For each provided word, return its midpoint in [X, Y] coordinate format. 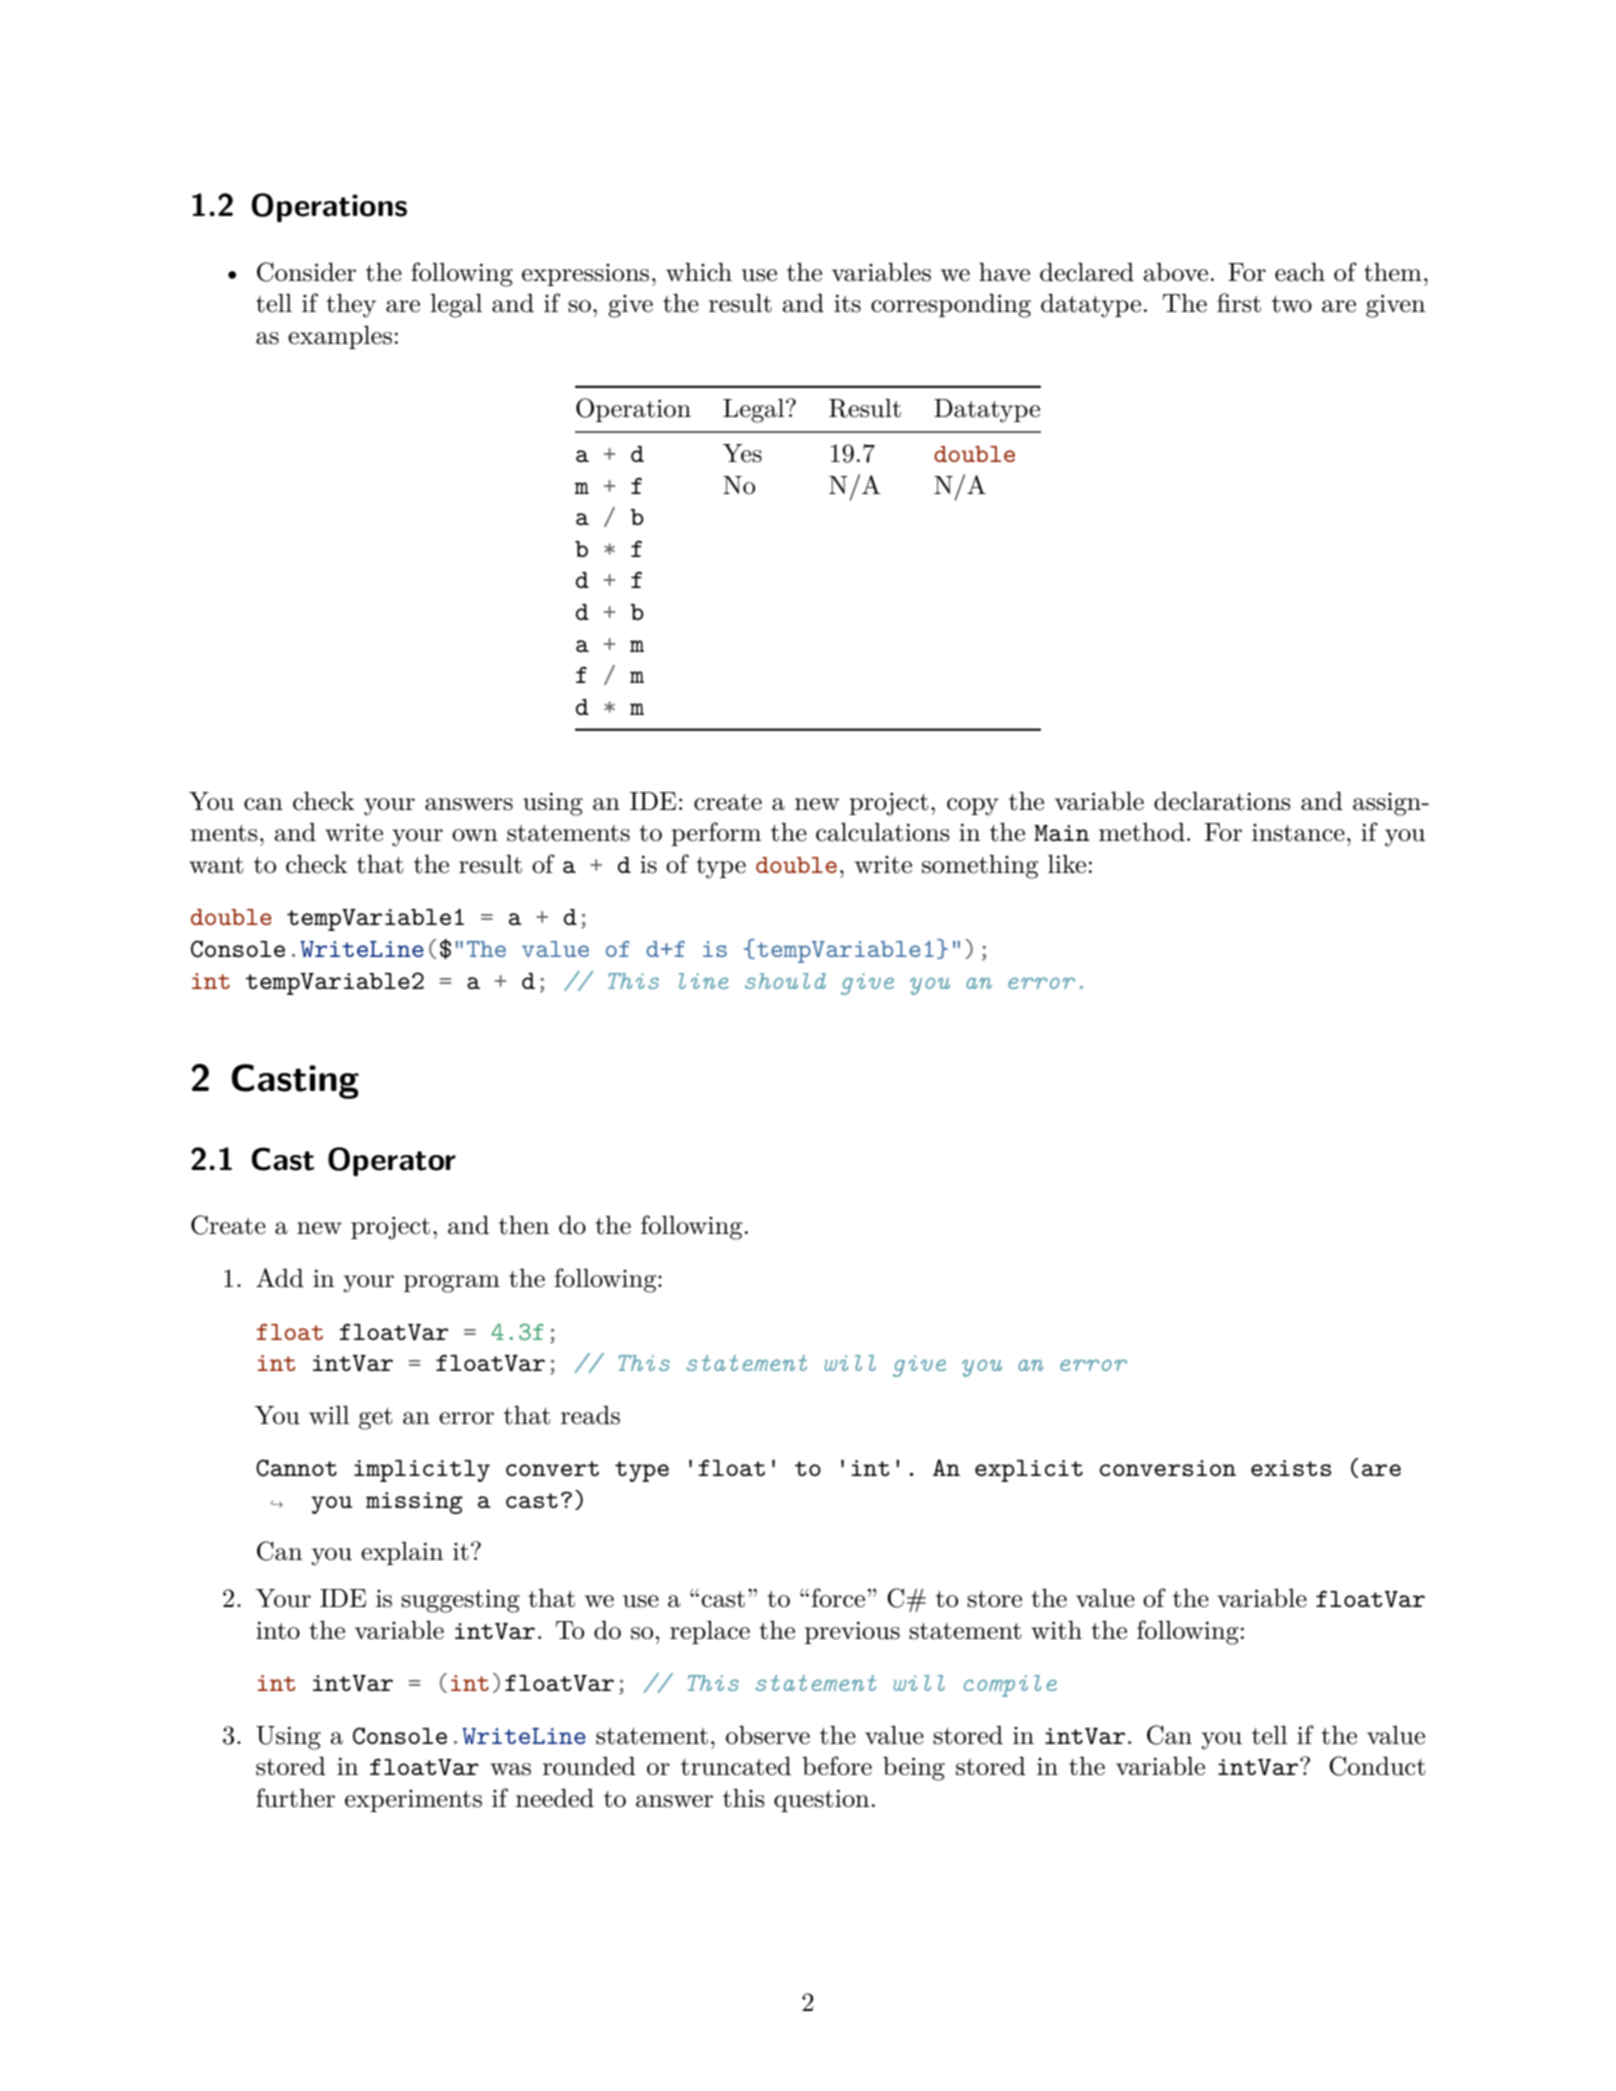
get [375, 1419]
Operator [392, 1161]
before [837, 1766]
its [847, 303]
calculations [883, 832]
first [1239, 303]
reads [590, 1415]
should [785, 981]
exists [1291, 1468]
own [475, 835]
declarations [1222, 801]
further [295, 1798]
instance [1298, 833]
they [351, 305]
